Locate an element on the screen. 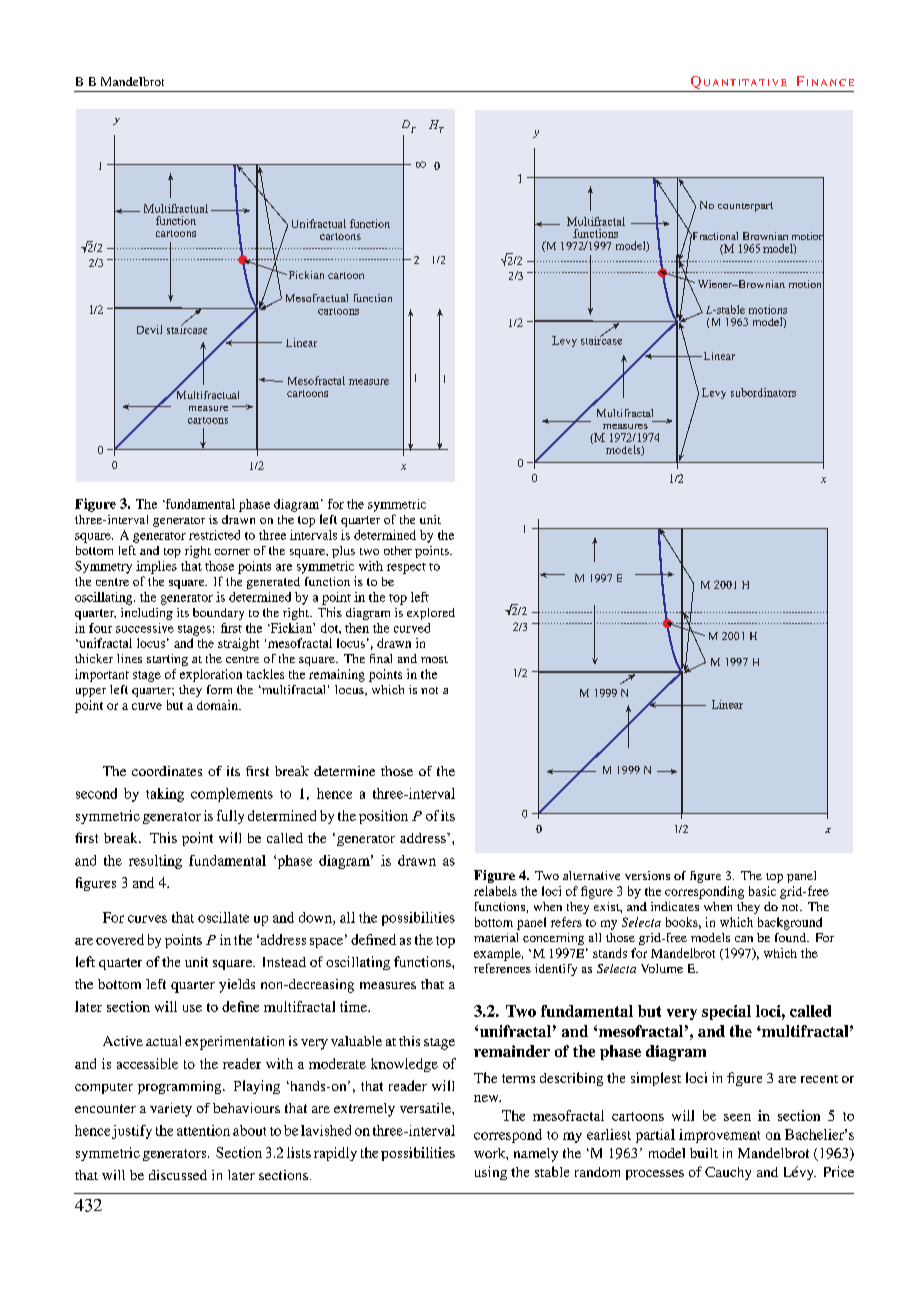  explored is located at coordinates (431, 614).
